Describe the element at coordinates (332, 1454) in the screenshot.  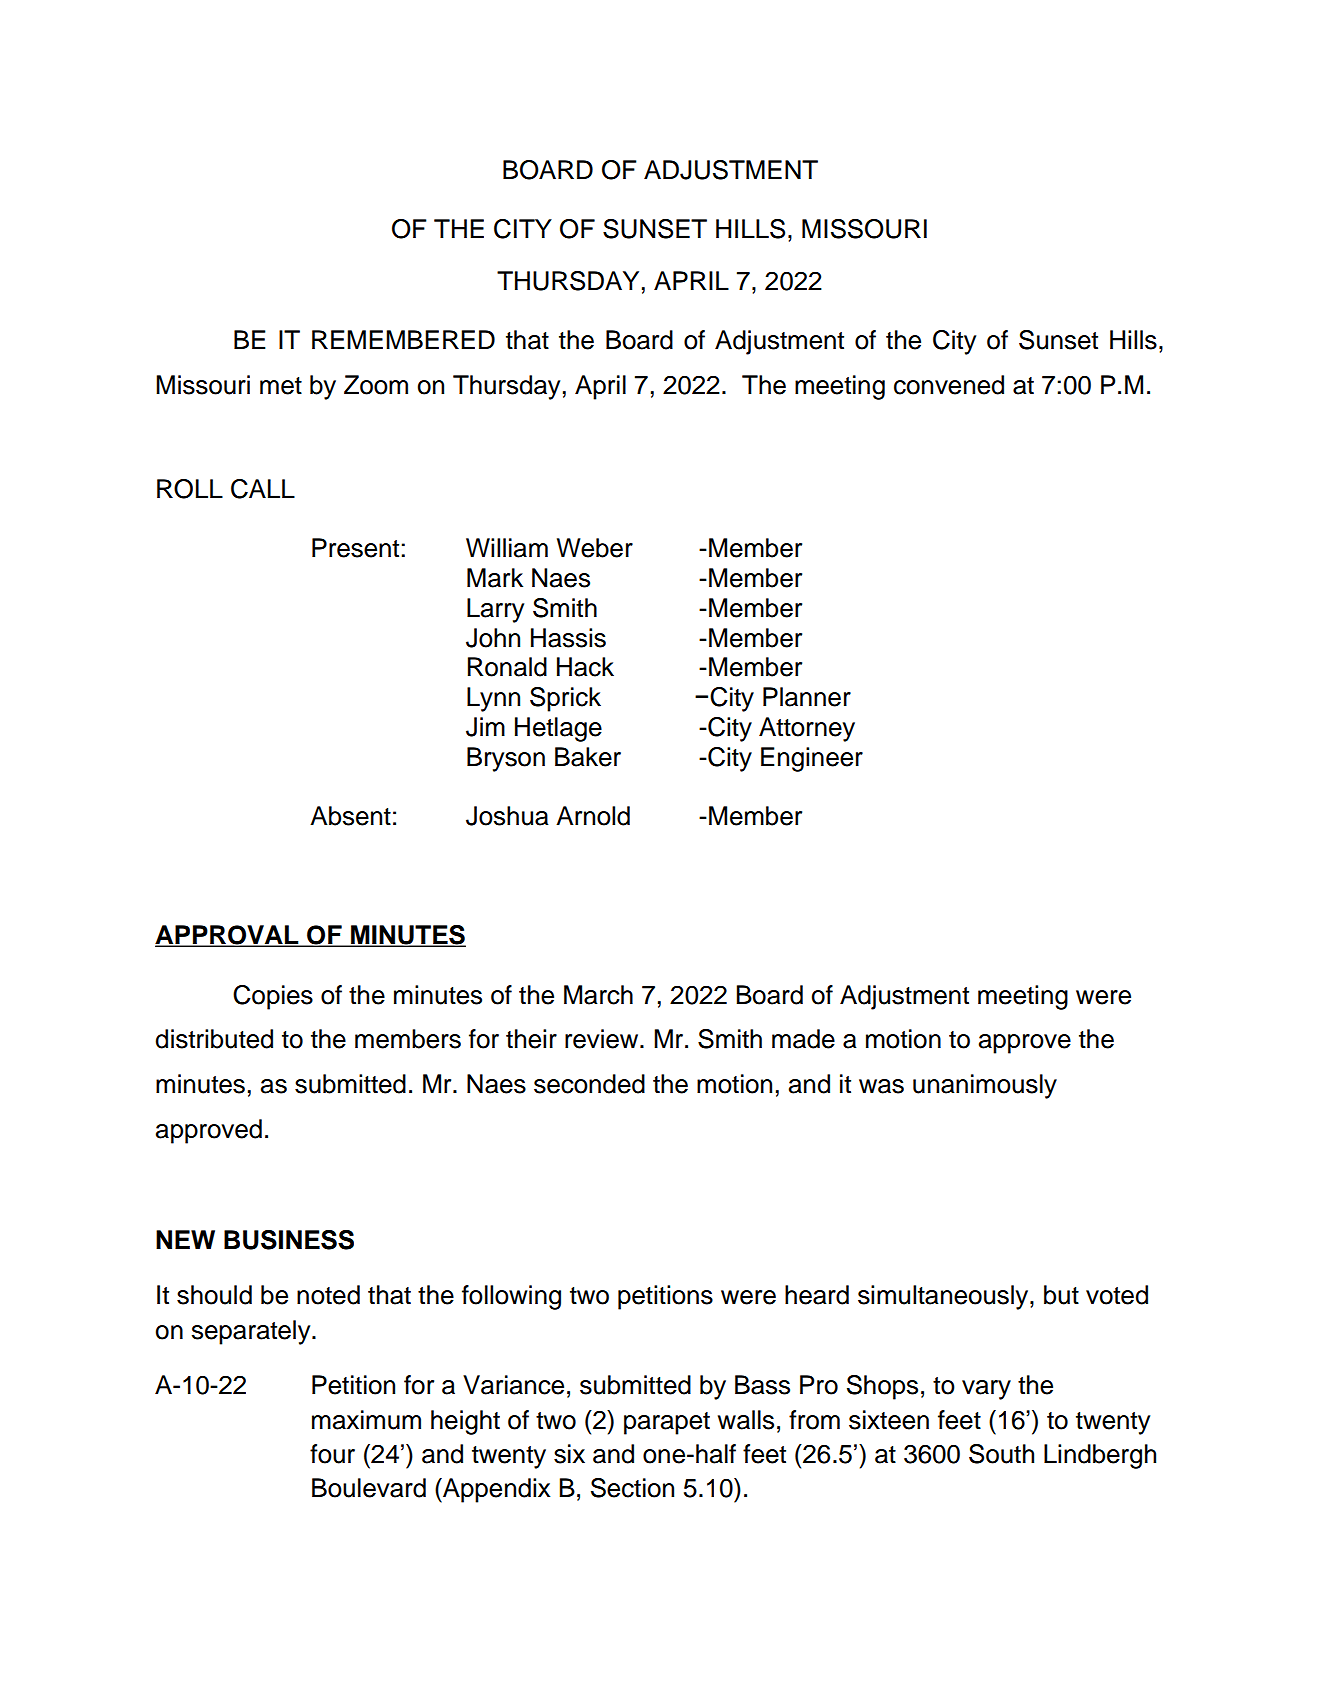
I see `four` at that location.
